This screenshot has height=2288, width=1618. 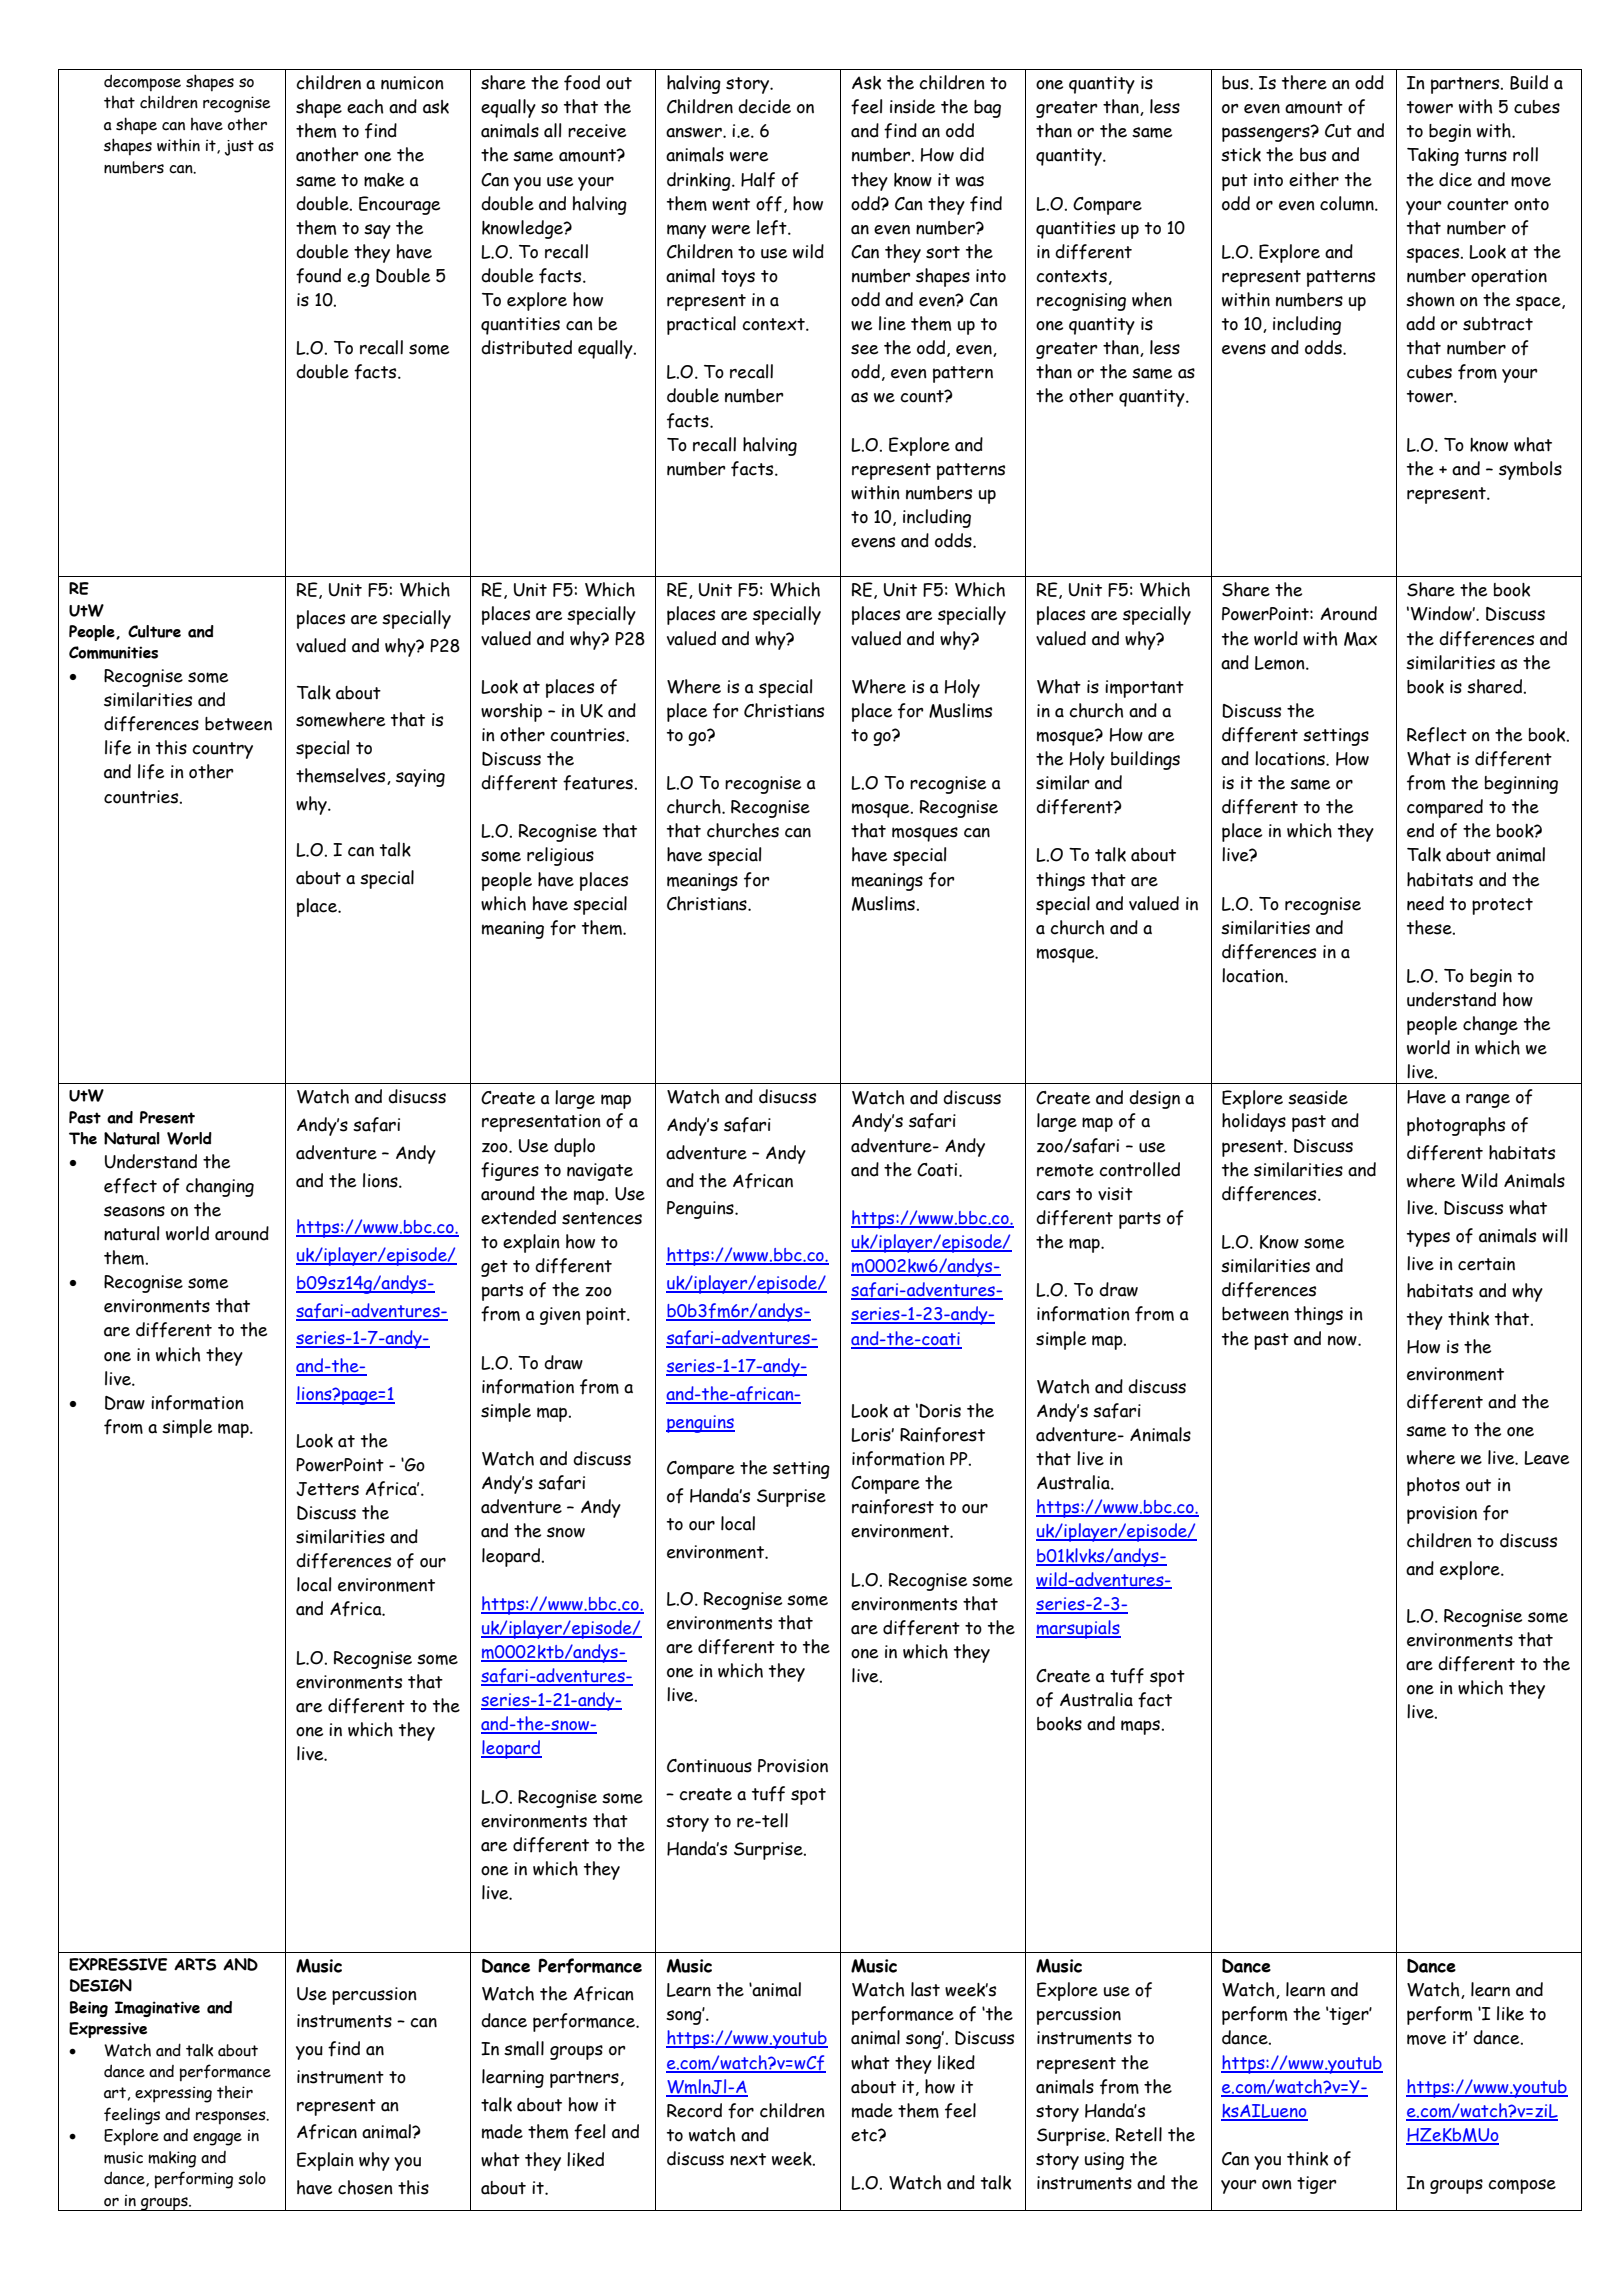 I want to click on using, so click(x=1104, y=2161).
